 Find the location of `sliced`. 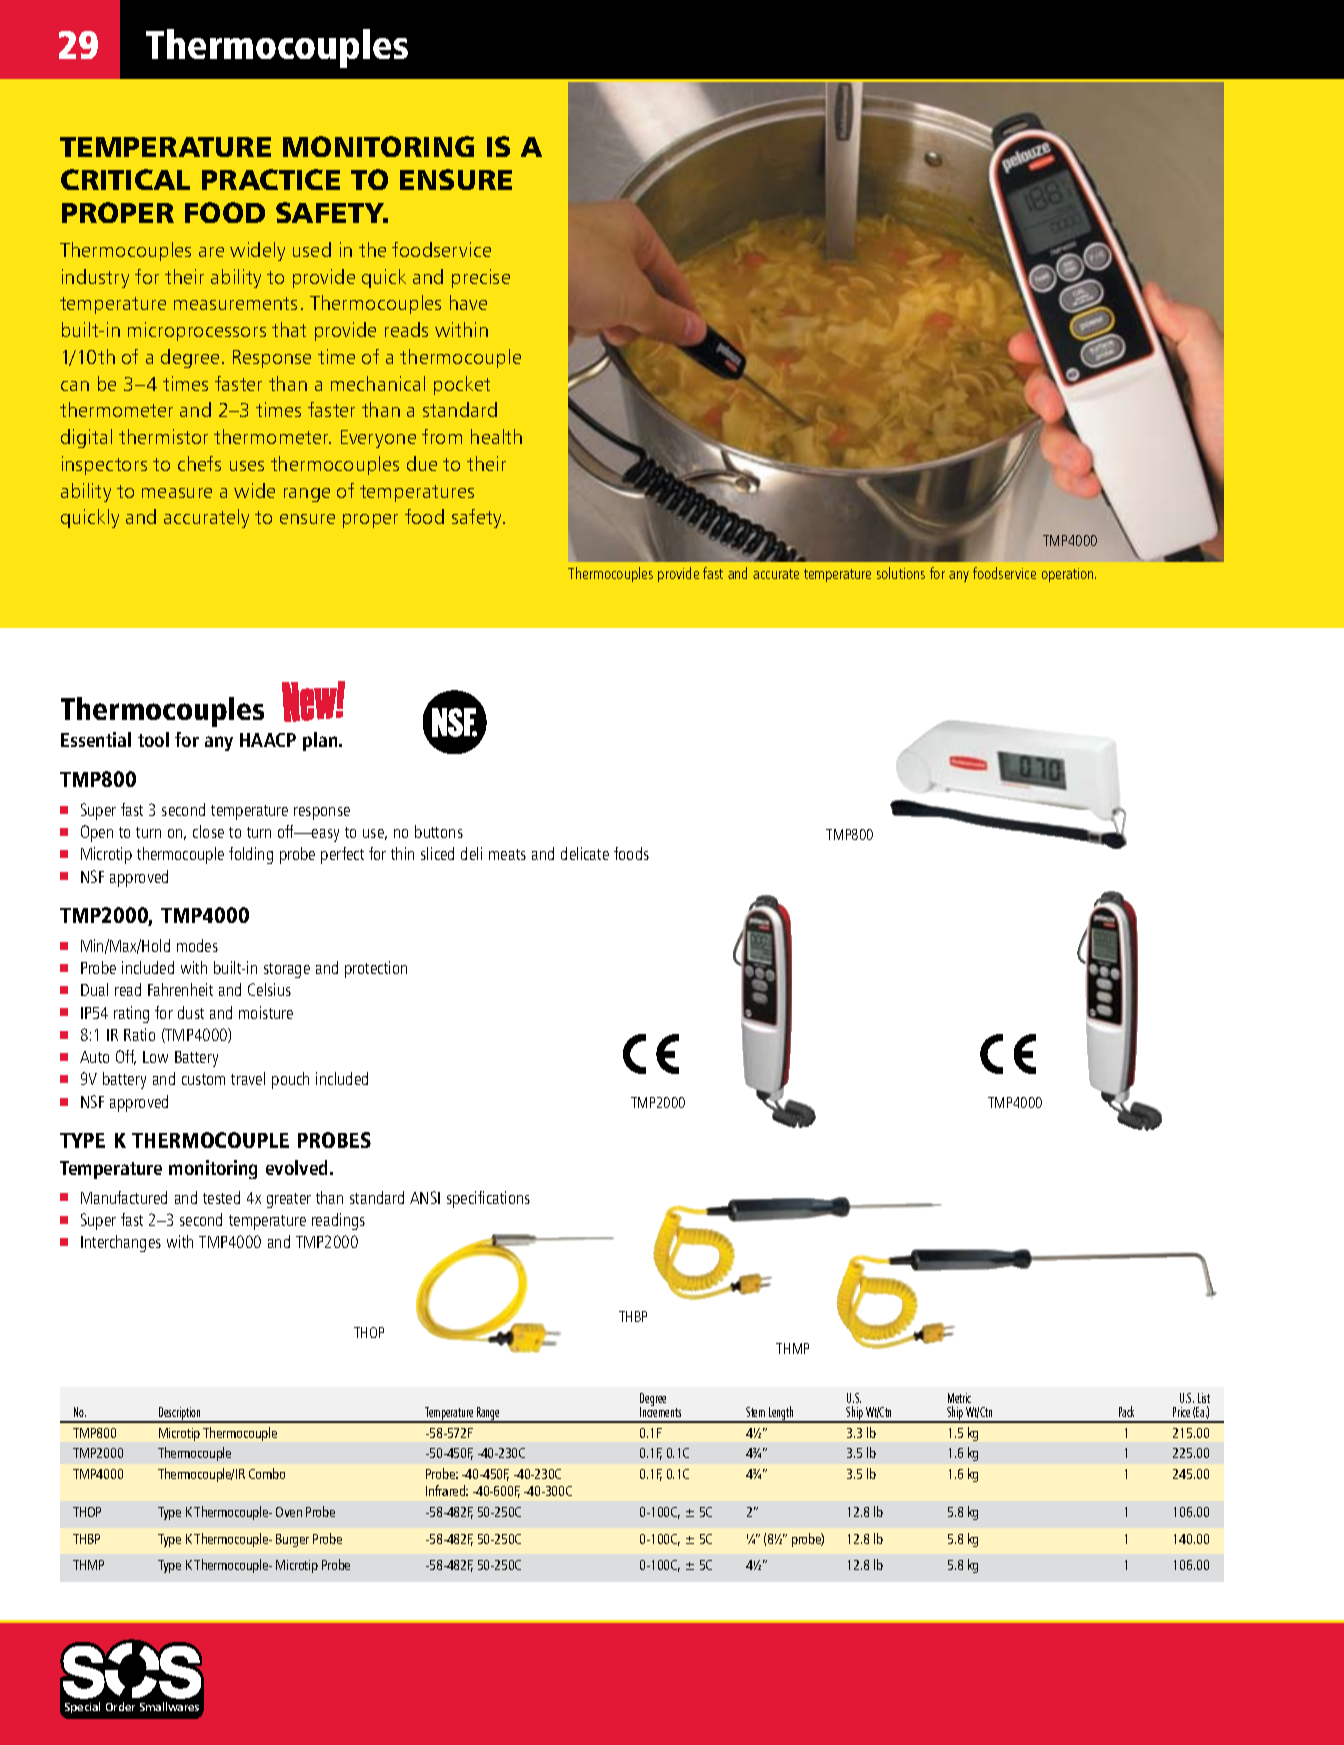

sliced is located at coordinates (437, 853).
